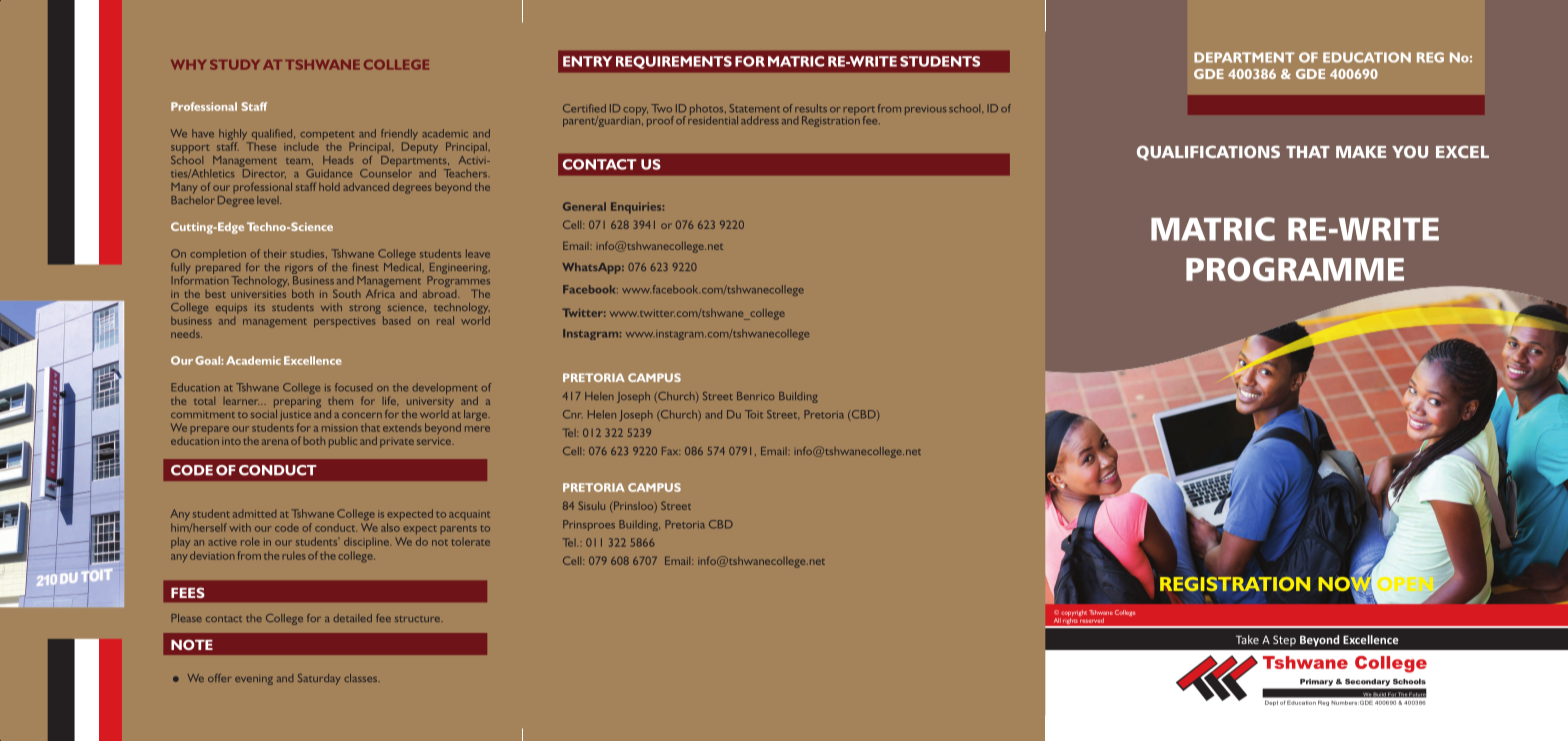 The image size is (1568, 741). I want to click on classes, so click(362, 678).
